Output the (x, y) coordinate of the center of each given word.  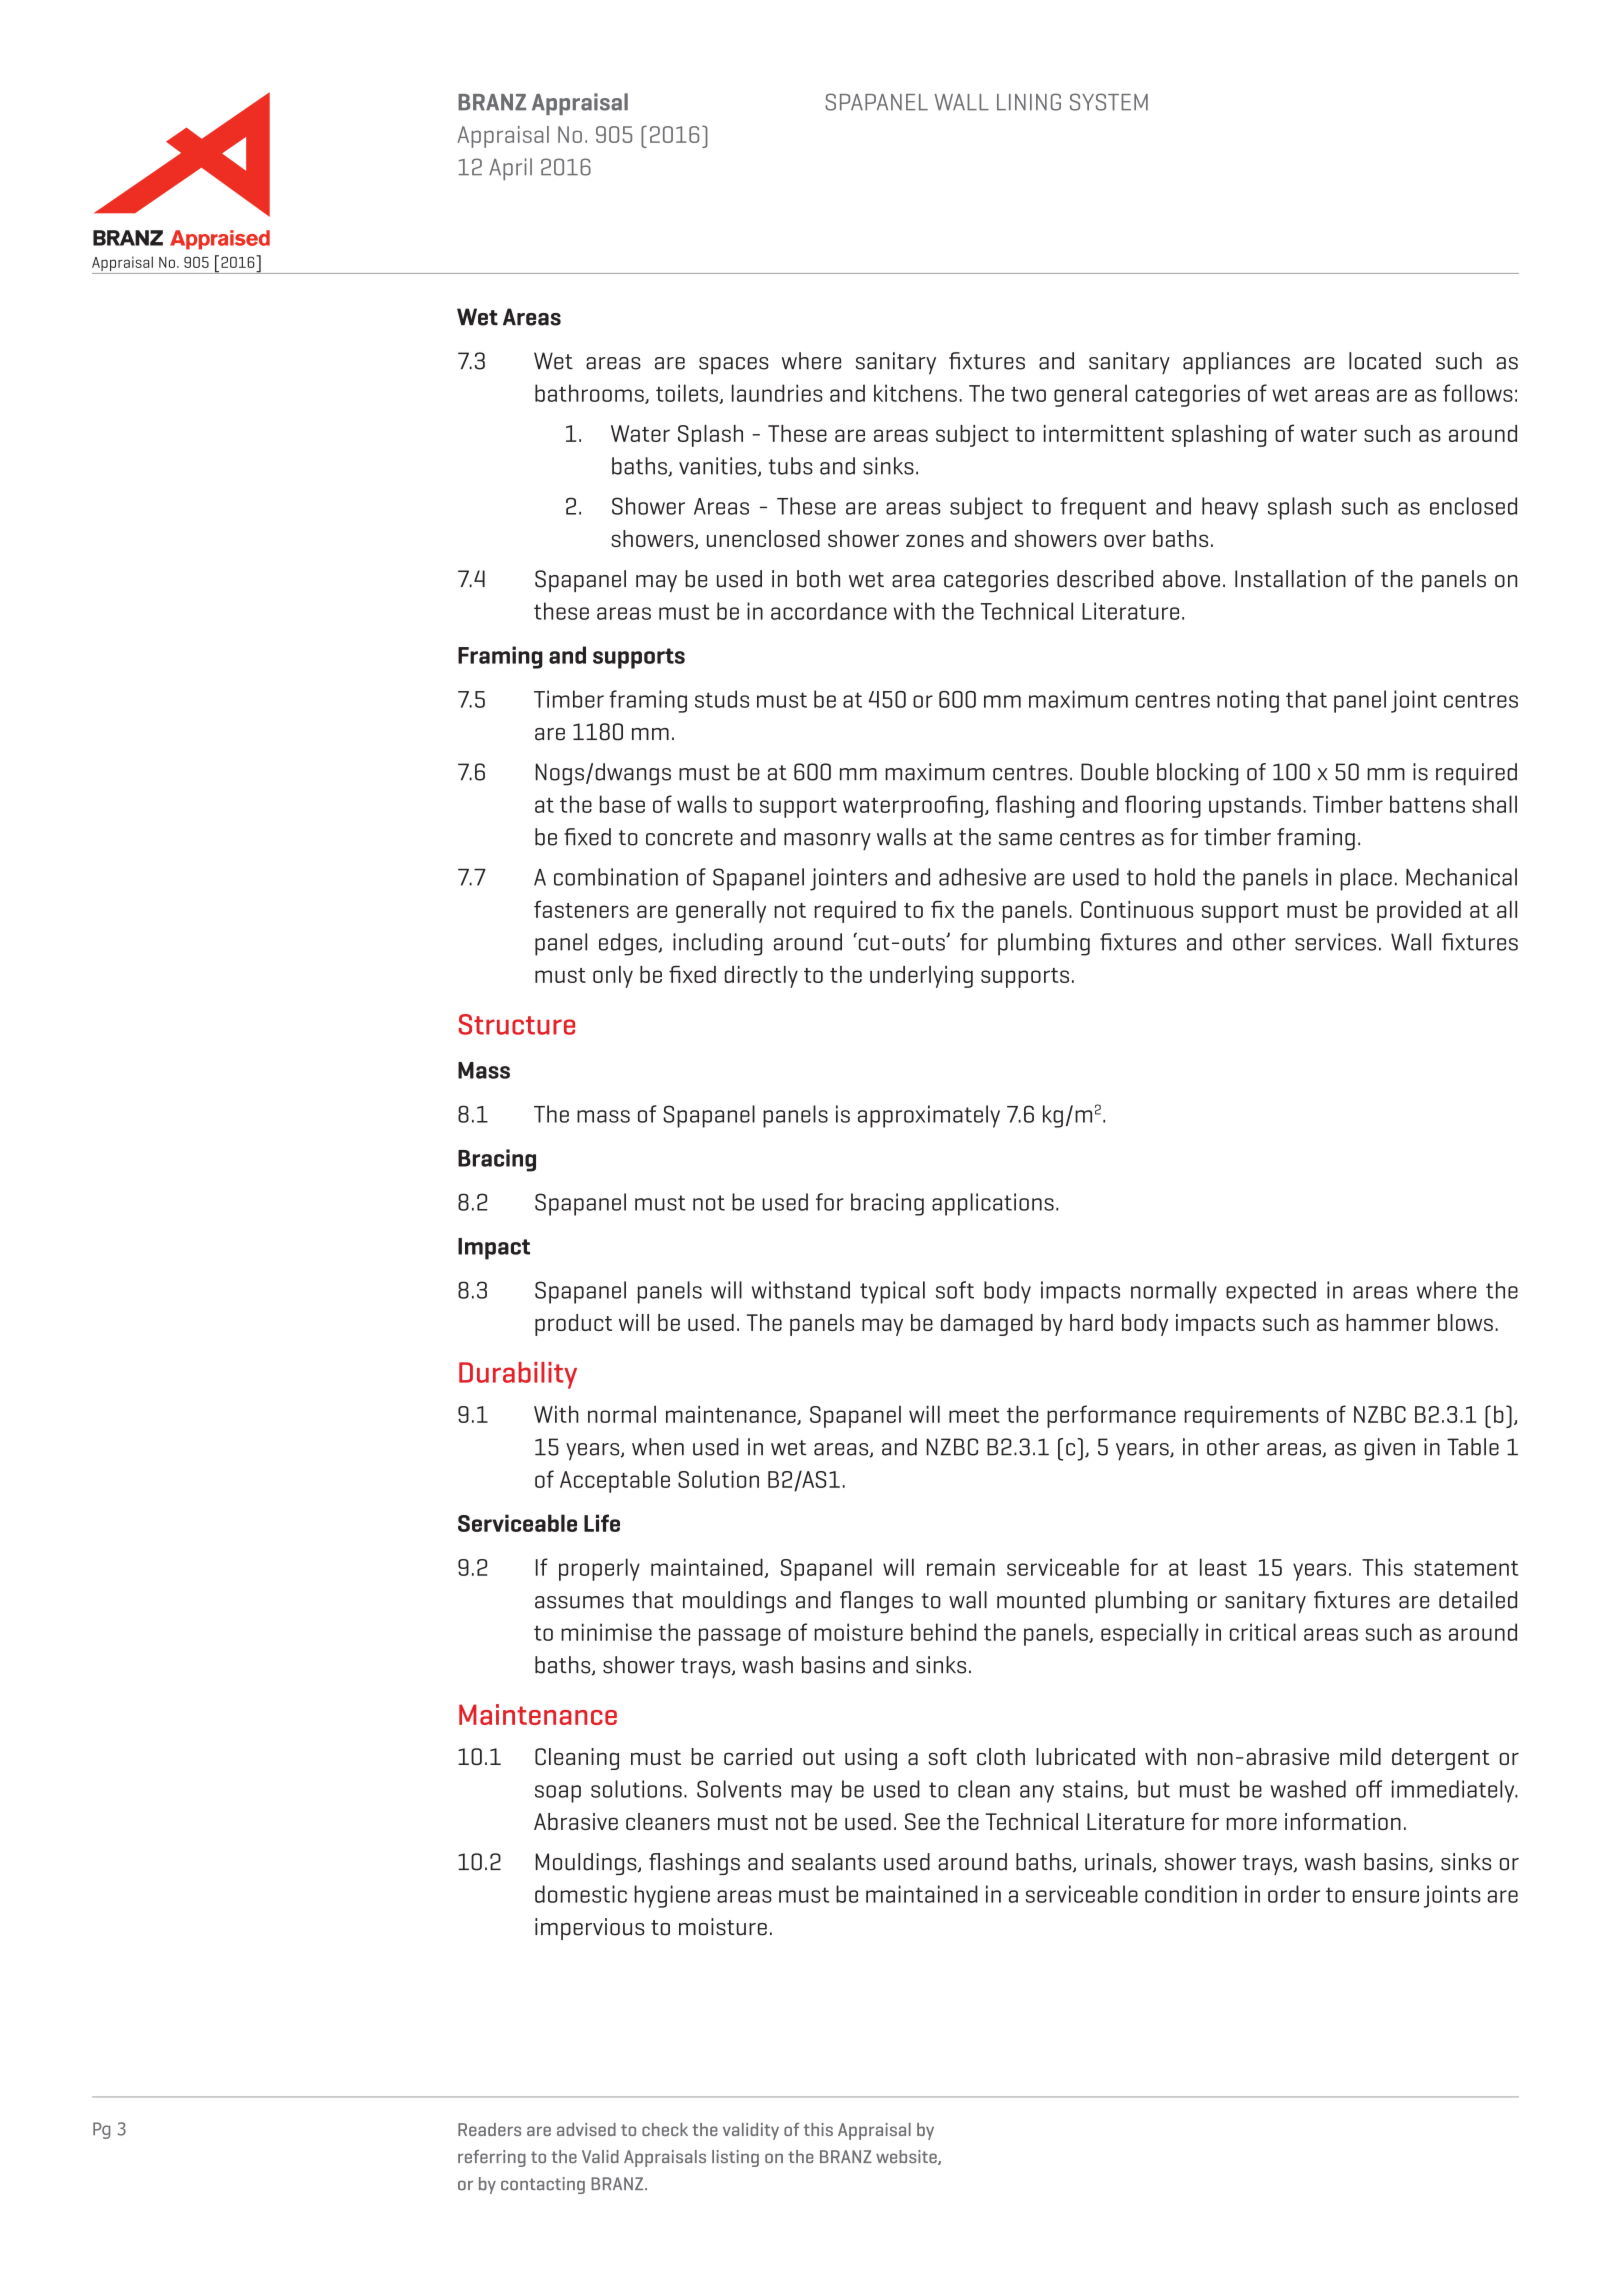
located (1385, 361)
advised (586, 2129)
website (907, 2157)
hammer (1388, 1322)
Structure (517, 1024)
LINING (1029, 102)
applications (993, 1204)
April (510, 169)
